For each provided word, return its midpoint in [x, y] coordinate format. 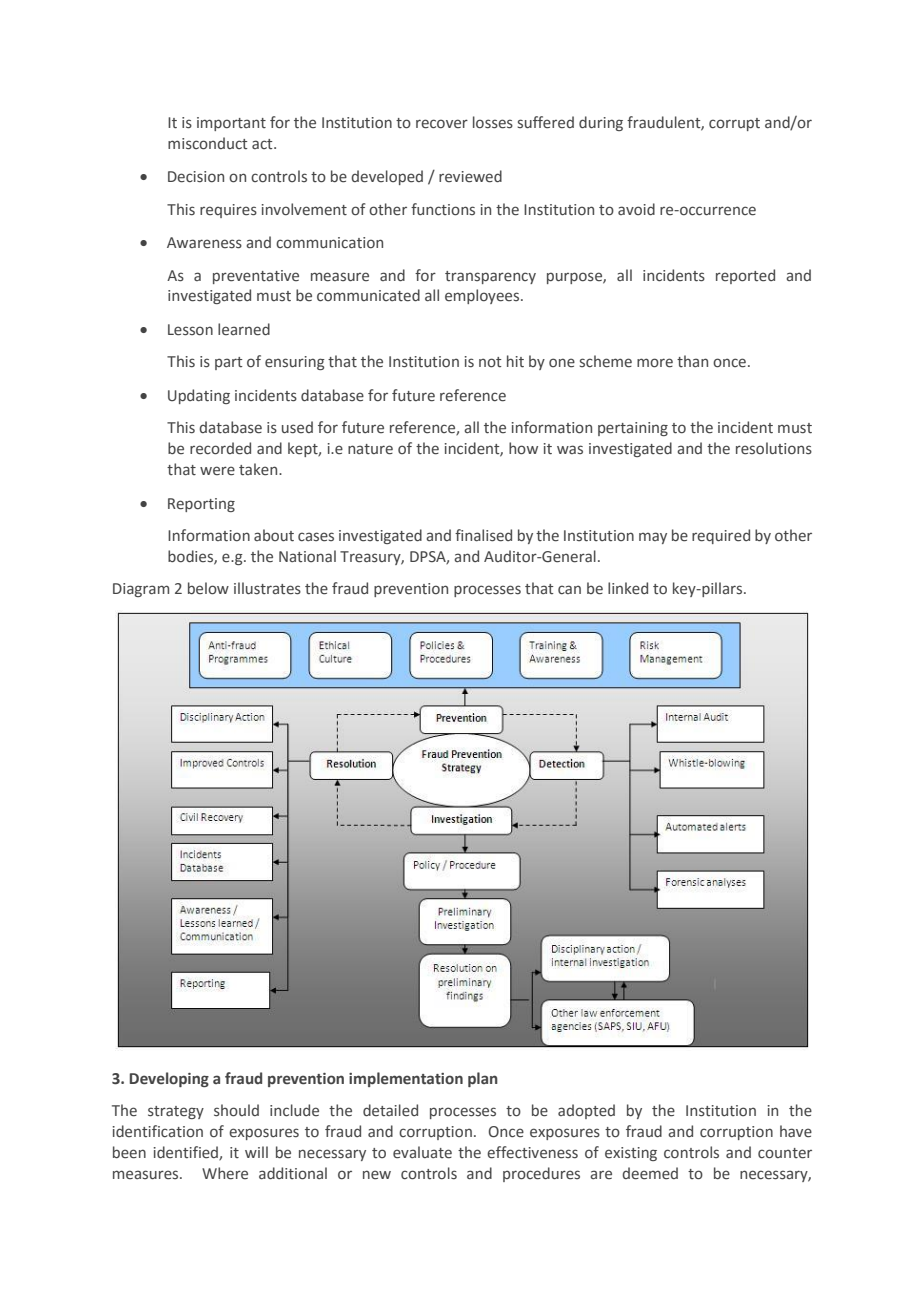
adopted [586, 1111]
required [721, 536]
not [490, 362]
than [692, 361]
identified [187, 1153]
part [228, 363]
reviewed [470, 176]
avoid [636, 209]
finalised [483, 535]
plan [483, 1079]
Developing [169, 1079]
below [208, 588]
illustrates [267, 588]
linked [628, 588]
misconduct [207, 143]
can [569, 589]
